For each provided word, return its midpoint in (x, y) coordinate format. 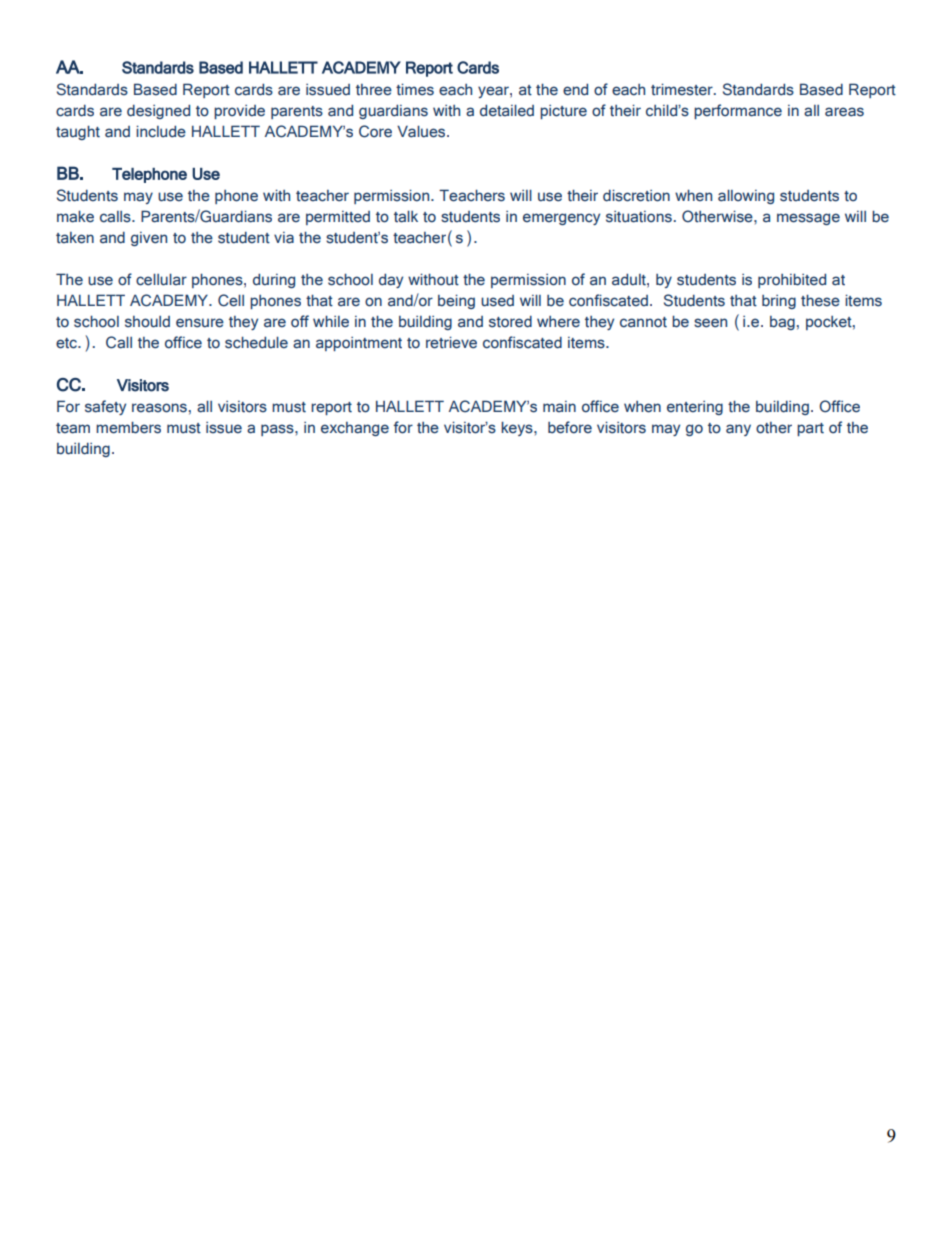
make (75, 216)
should (147, 322)
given (149, 239)
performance (738, 111)
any (738, 430)
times (415, 89)
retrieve (451, 342)
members (128, 427)
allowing (746, 196)
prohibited (792, 280)
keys (518, 428)
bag (782, 323)
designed (158, 111)
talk (406, 216)
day (391, 280)
